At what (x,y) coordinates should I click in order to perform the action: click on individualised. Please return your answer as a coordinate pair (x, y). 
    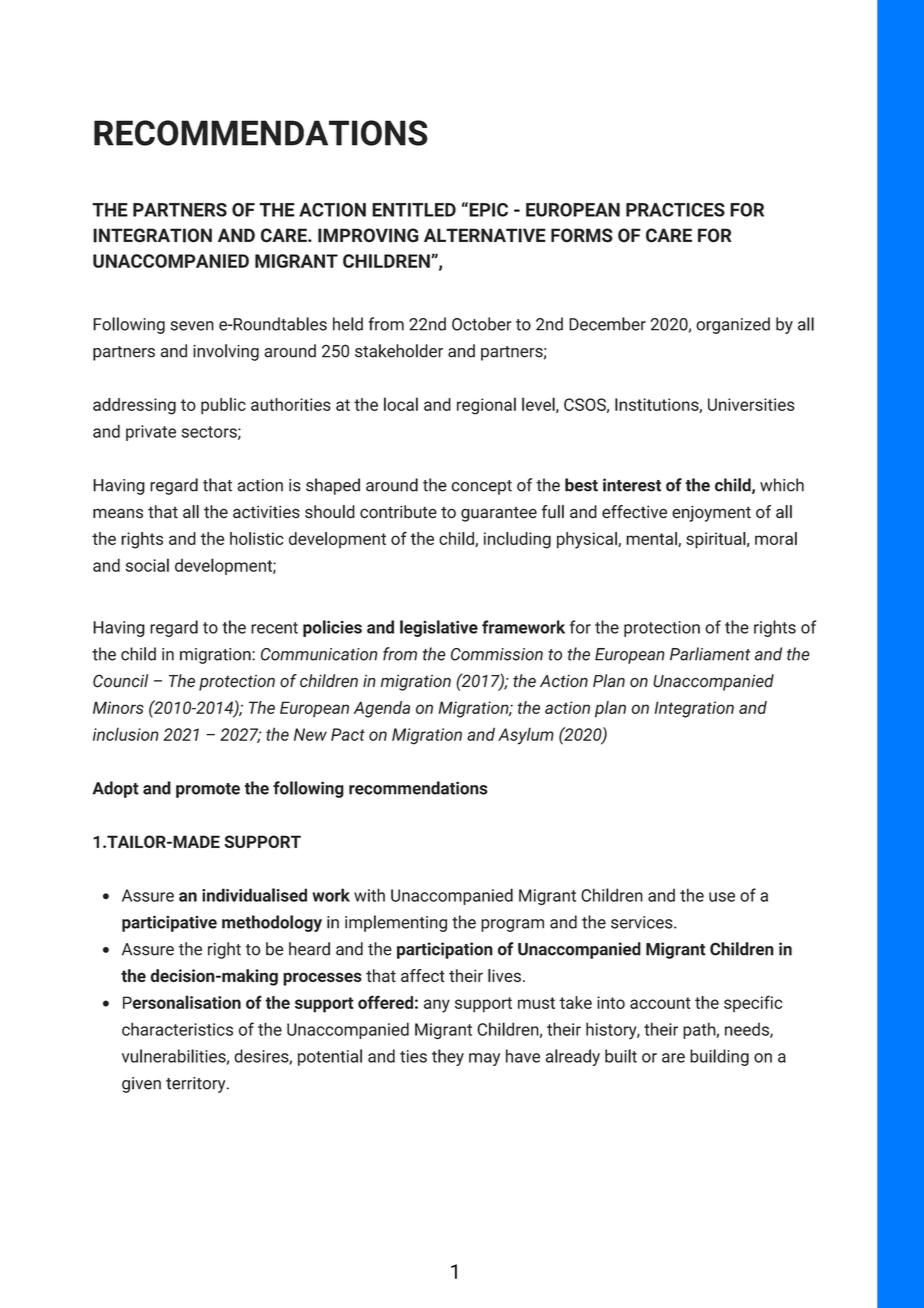
    Looking at the image, I should click on (254, 895).
